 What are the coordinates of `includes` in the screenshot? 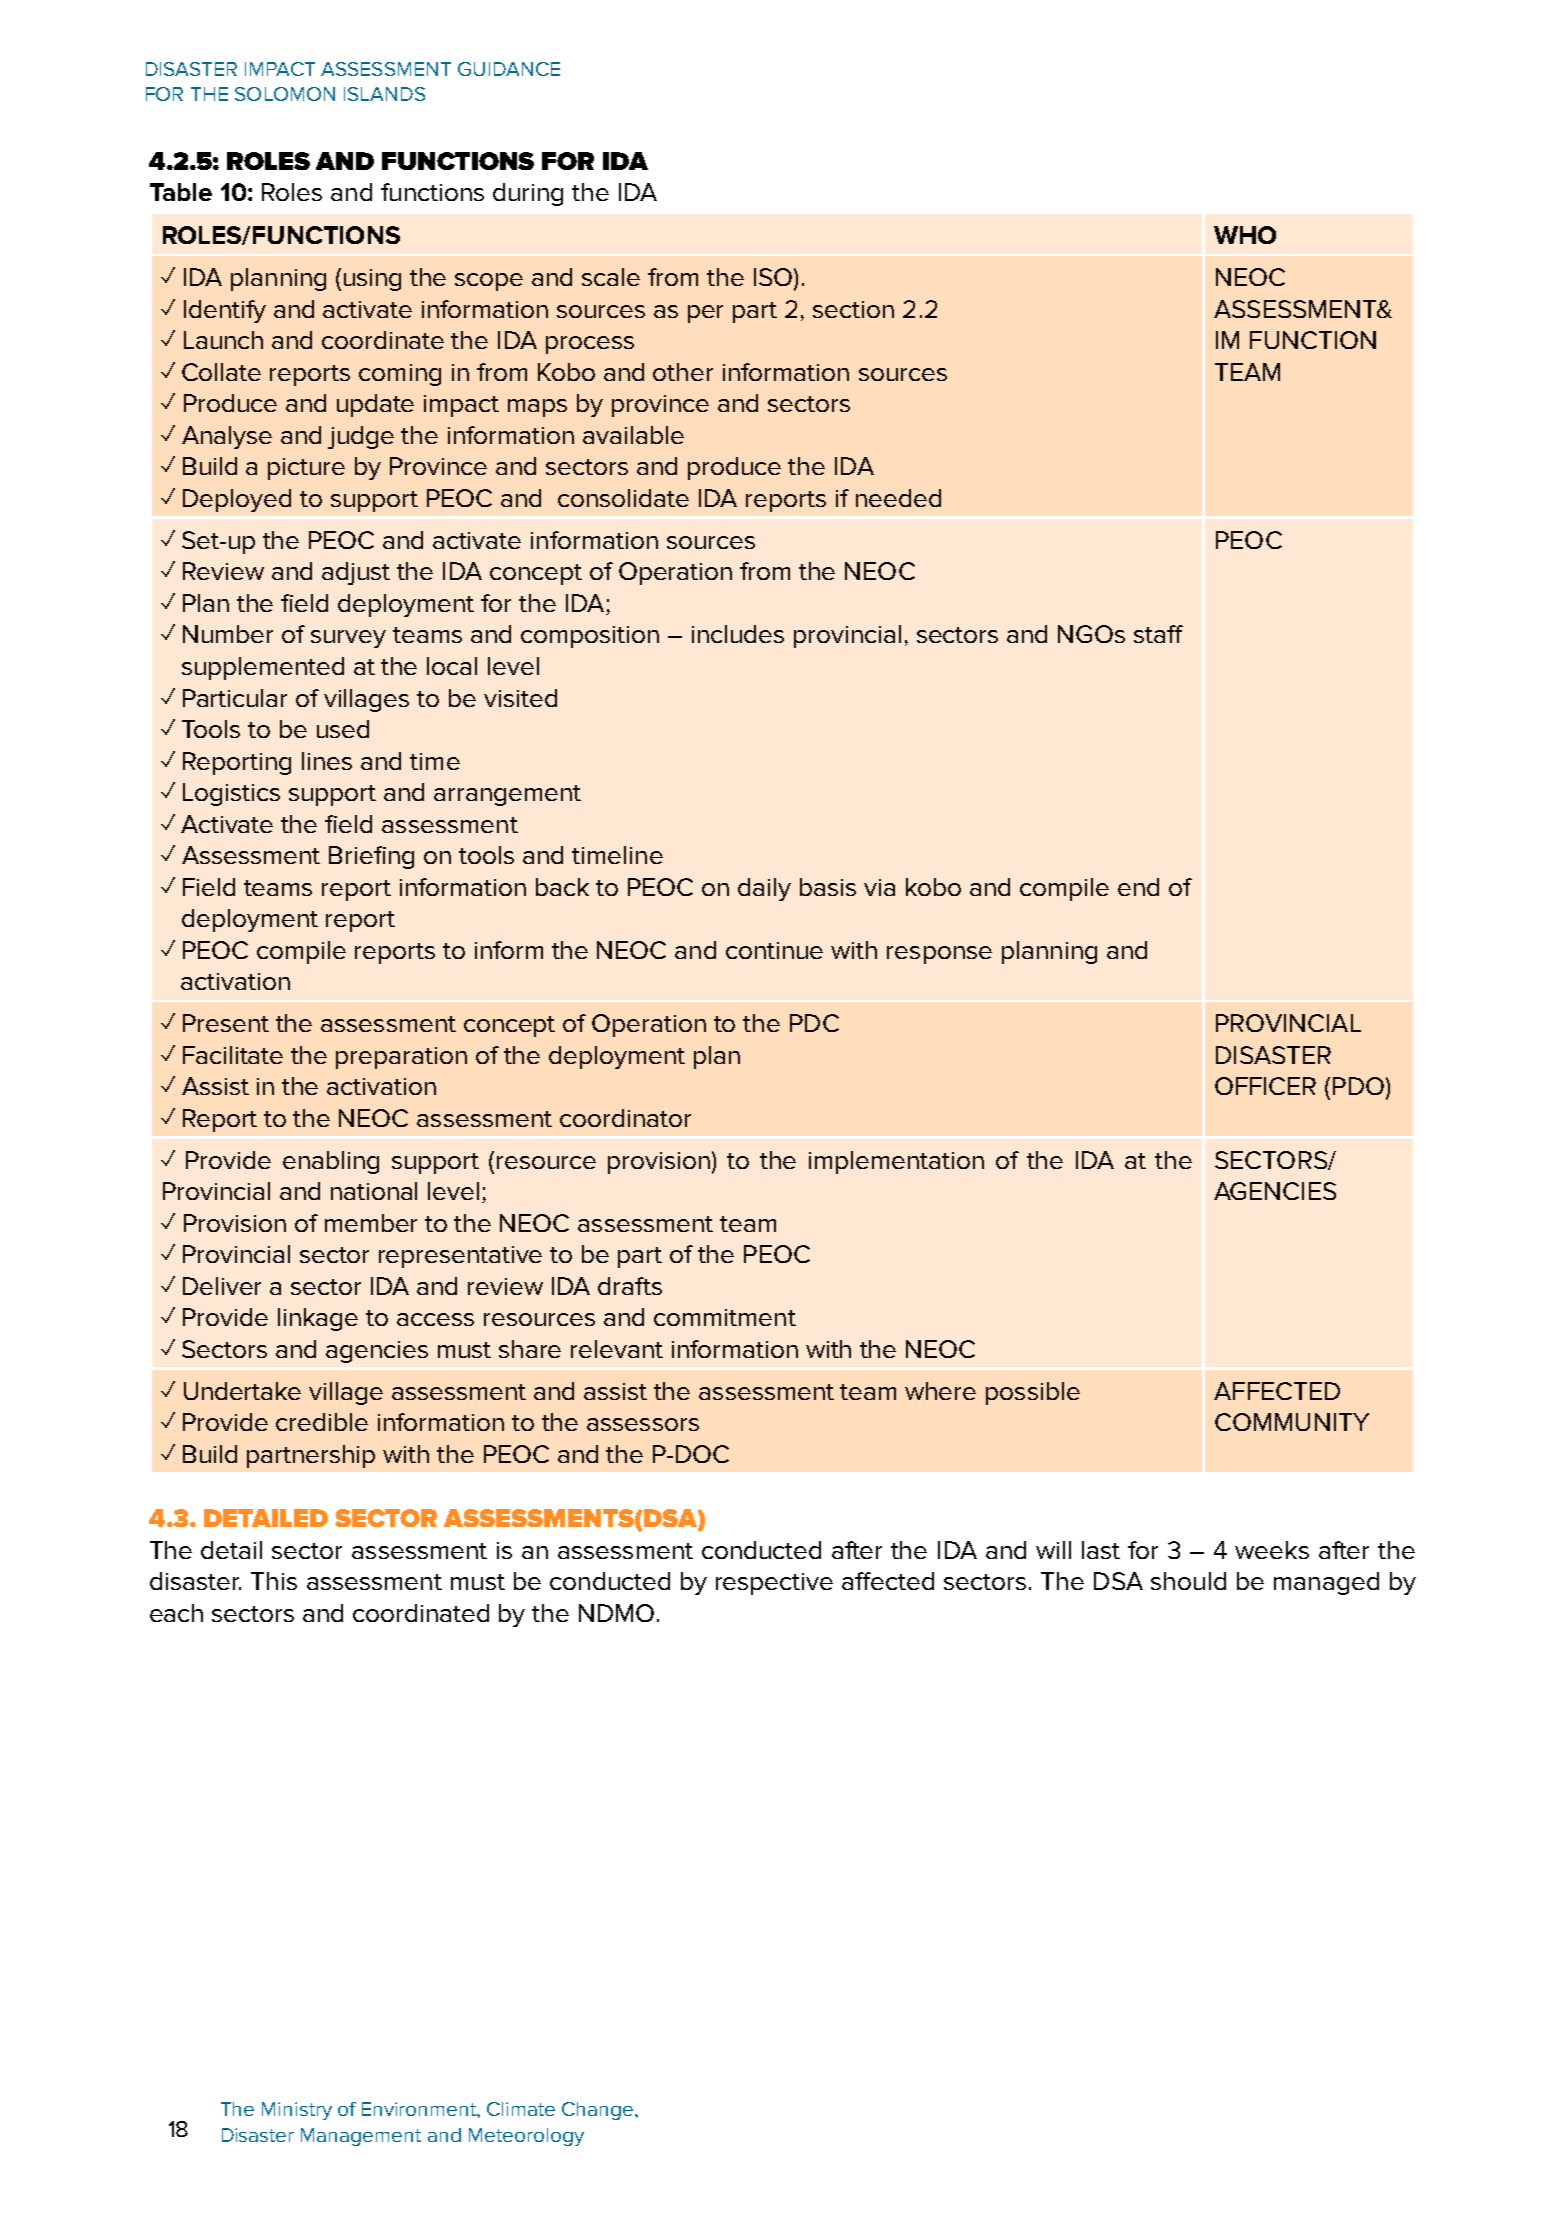 It's located at (738, 634).
